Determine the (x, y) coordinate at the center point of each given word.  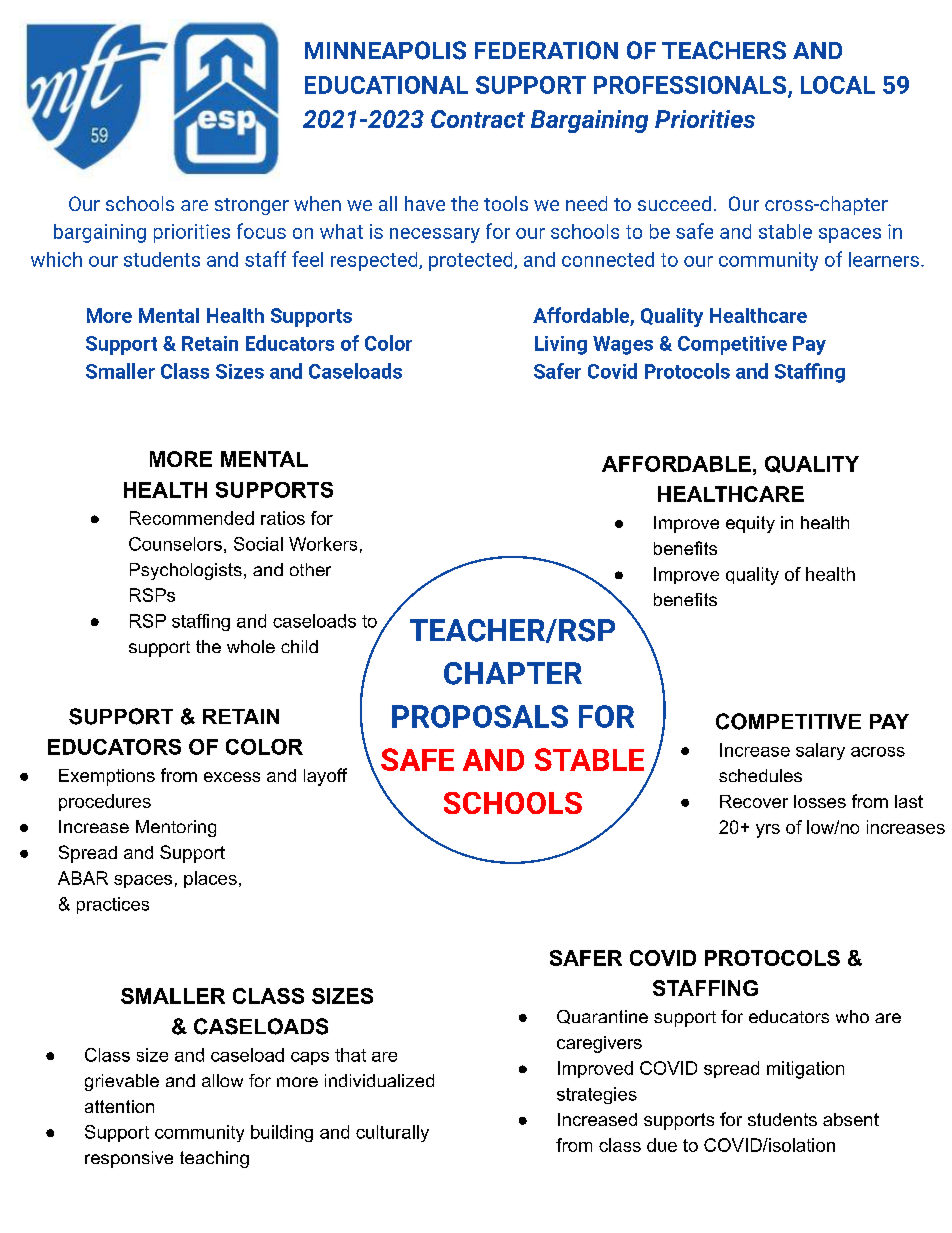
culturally (392, 1133)
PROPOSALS (480, 716)
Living (561, 345)
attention (119, 1106)
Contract (478, 119)
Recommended (192, 518)
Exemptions (107, 777)
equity (750, 524)
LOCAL (838, 85)
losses (820, 801)
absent (851, 1119)
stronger (252, 206)
